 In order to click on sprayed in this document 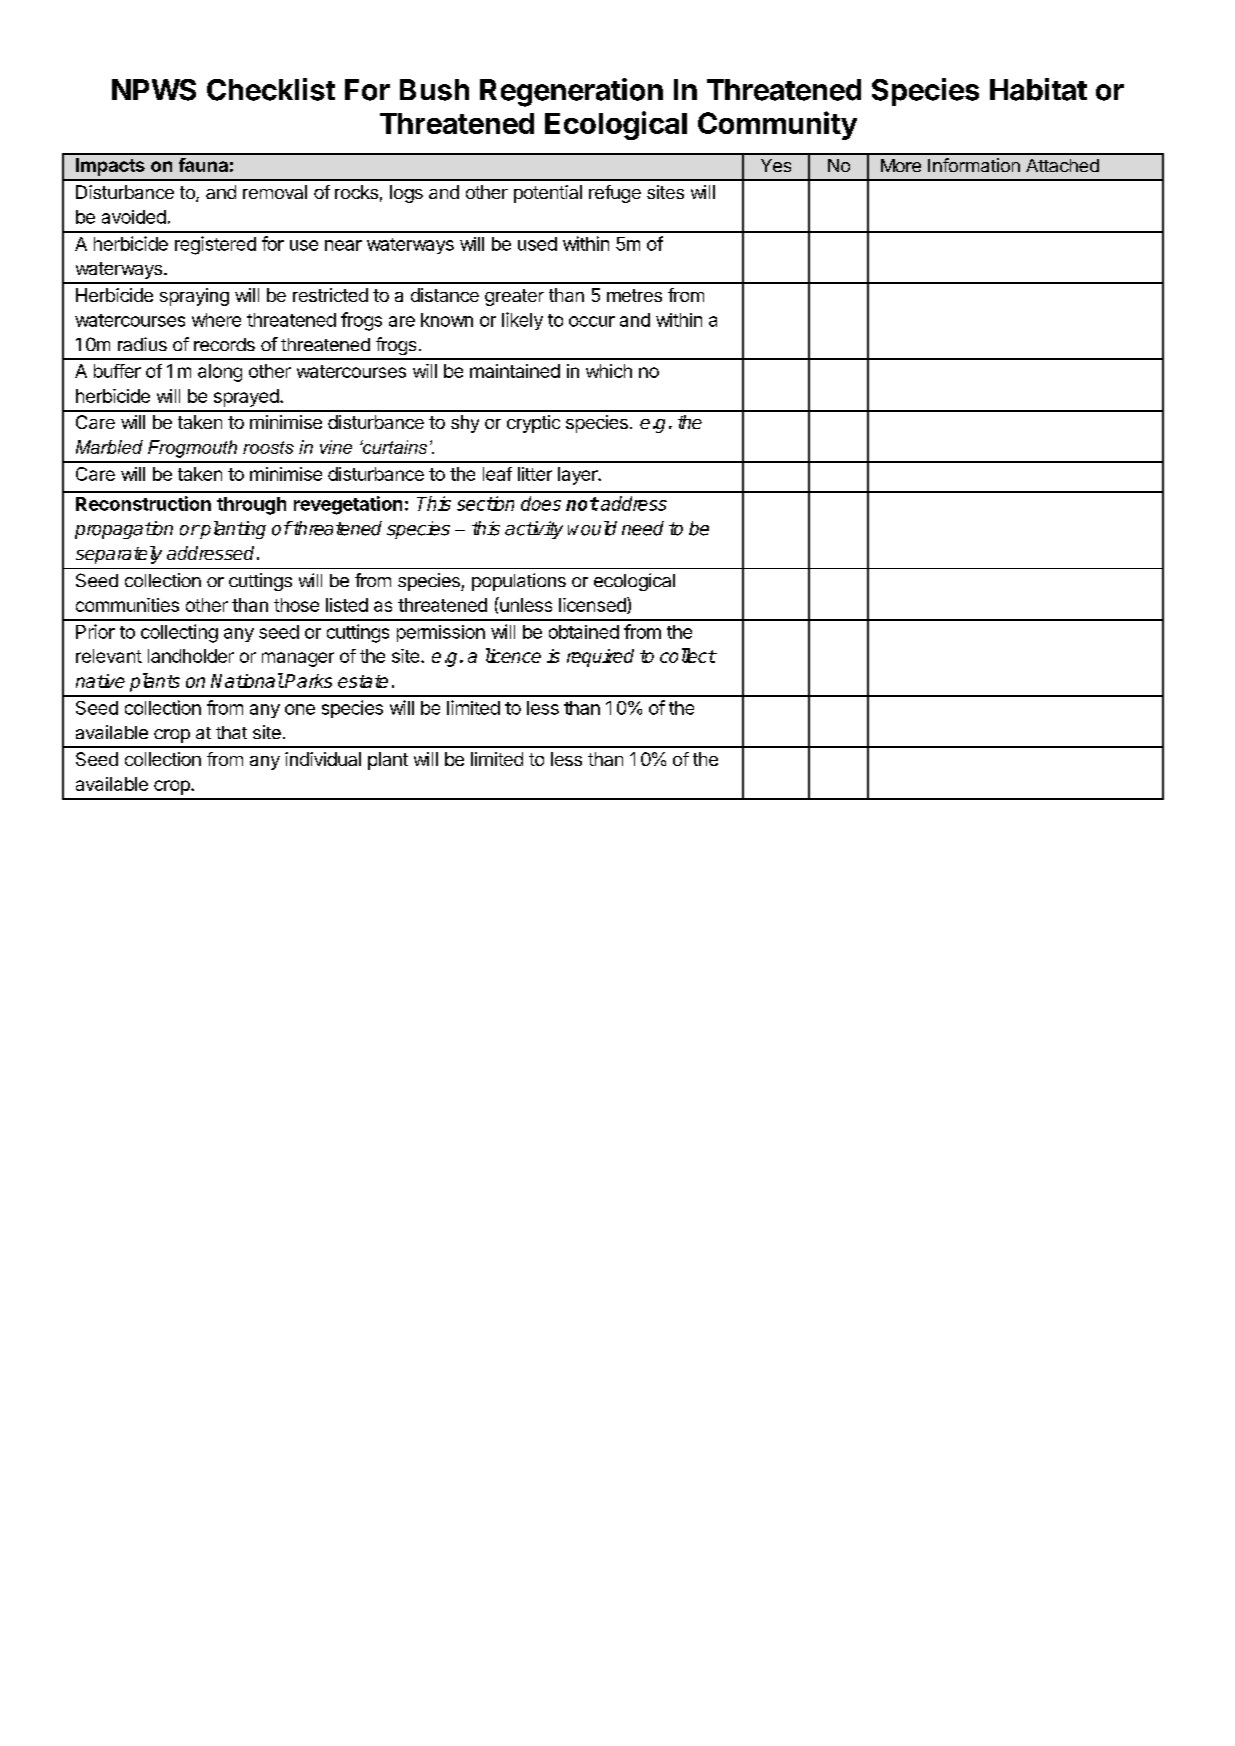, I will do `click(246, 398)`.
